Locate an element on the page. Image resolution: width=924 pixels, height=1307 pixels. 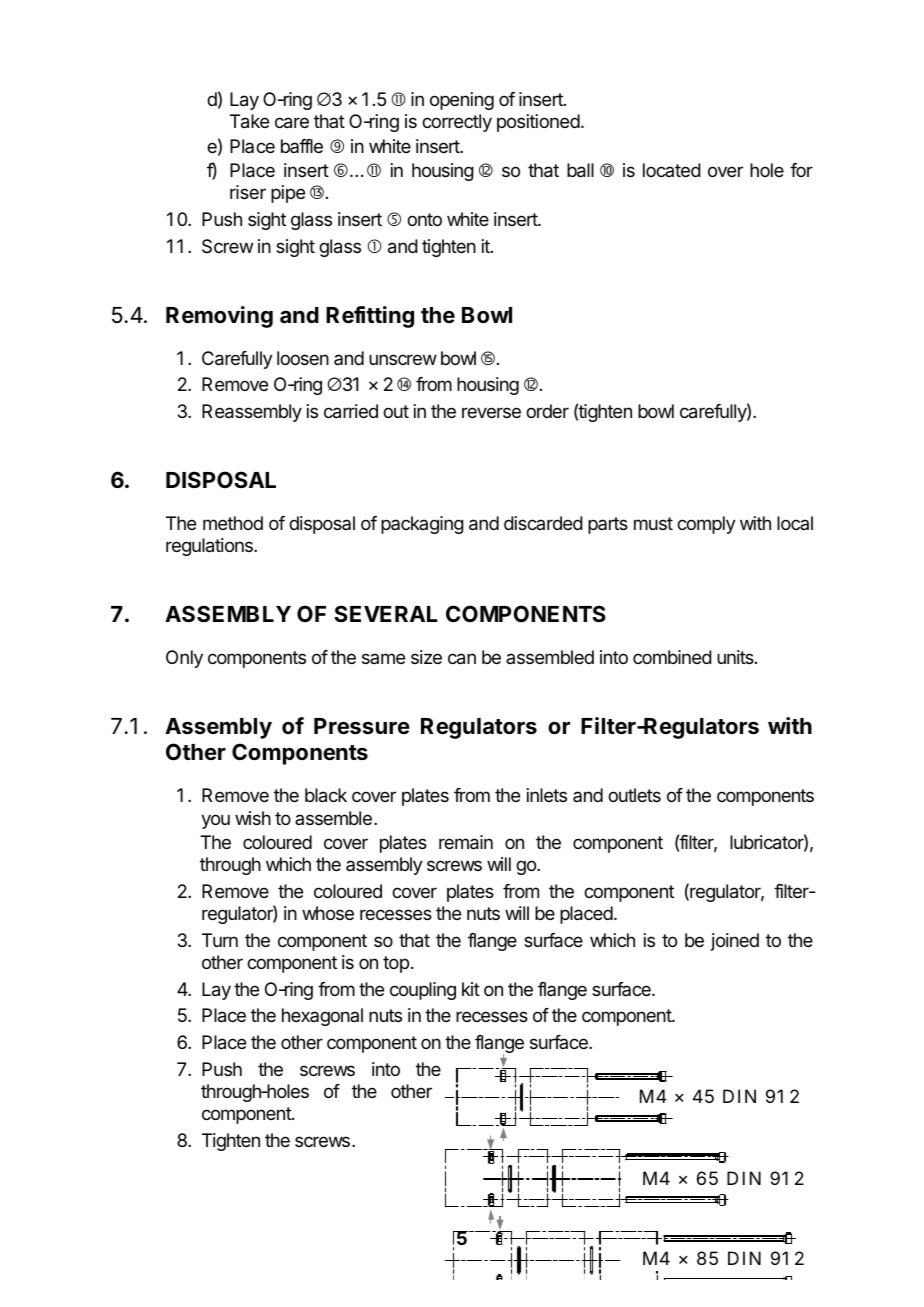
correctly is located at coordinates (457, 123).
